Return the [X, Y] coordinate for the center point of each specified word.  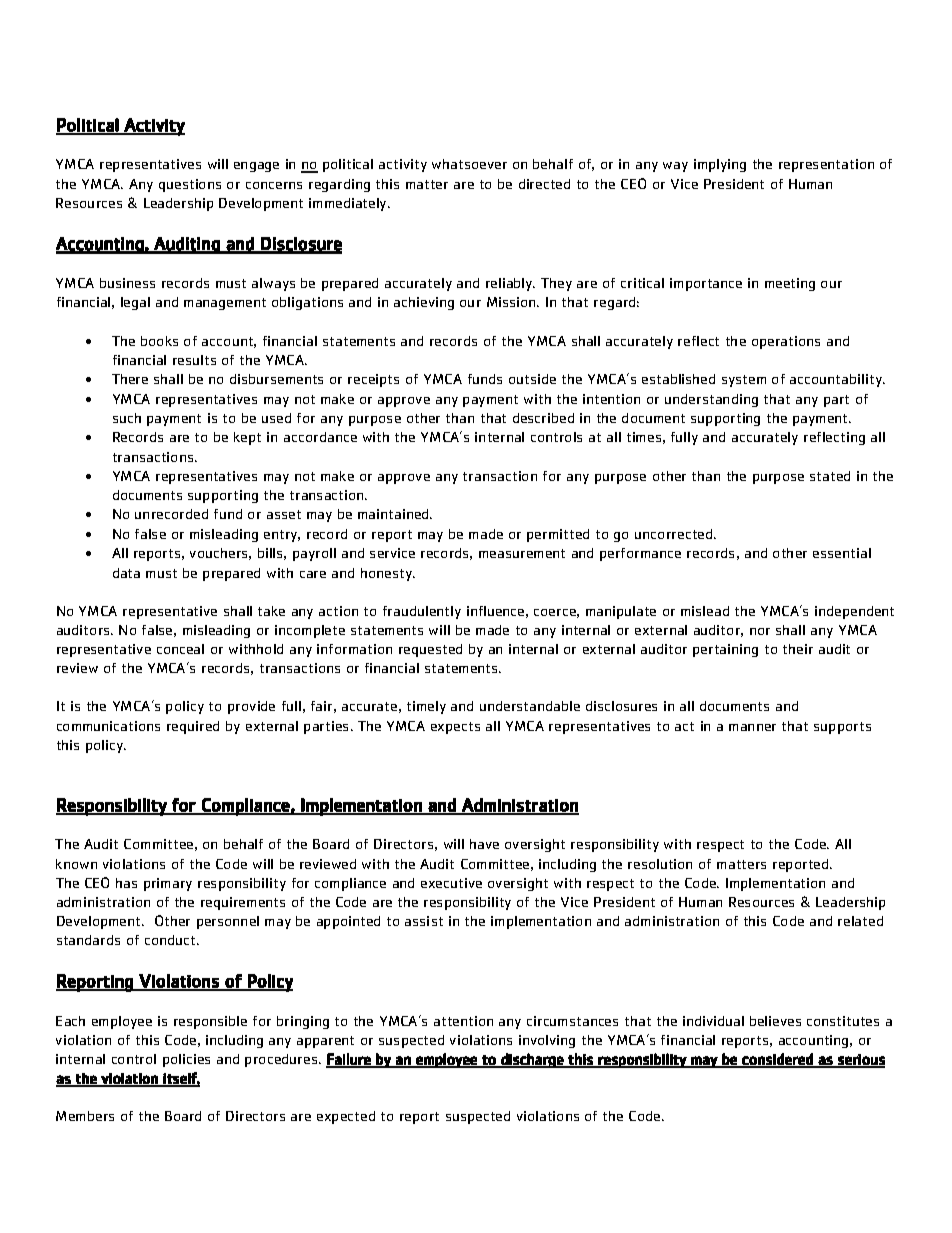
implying [720, 165]
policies [186, 1060]
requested [430, 650]
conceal [180, 649]
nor [760, 631]
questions [190, 185]
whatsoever [469, 164]
